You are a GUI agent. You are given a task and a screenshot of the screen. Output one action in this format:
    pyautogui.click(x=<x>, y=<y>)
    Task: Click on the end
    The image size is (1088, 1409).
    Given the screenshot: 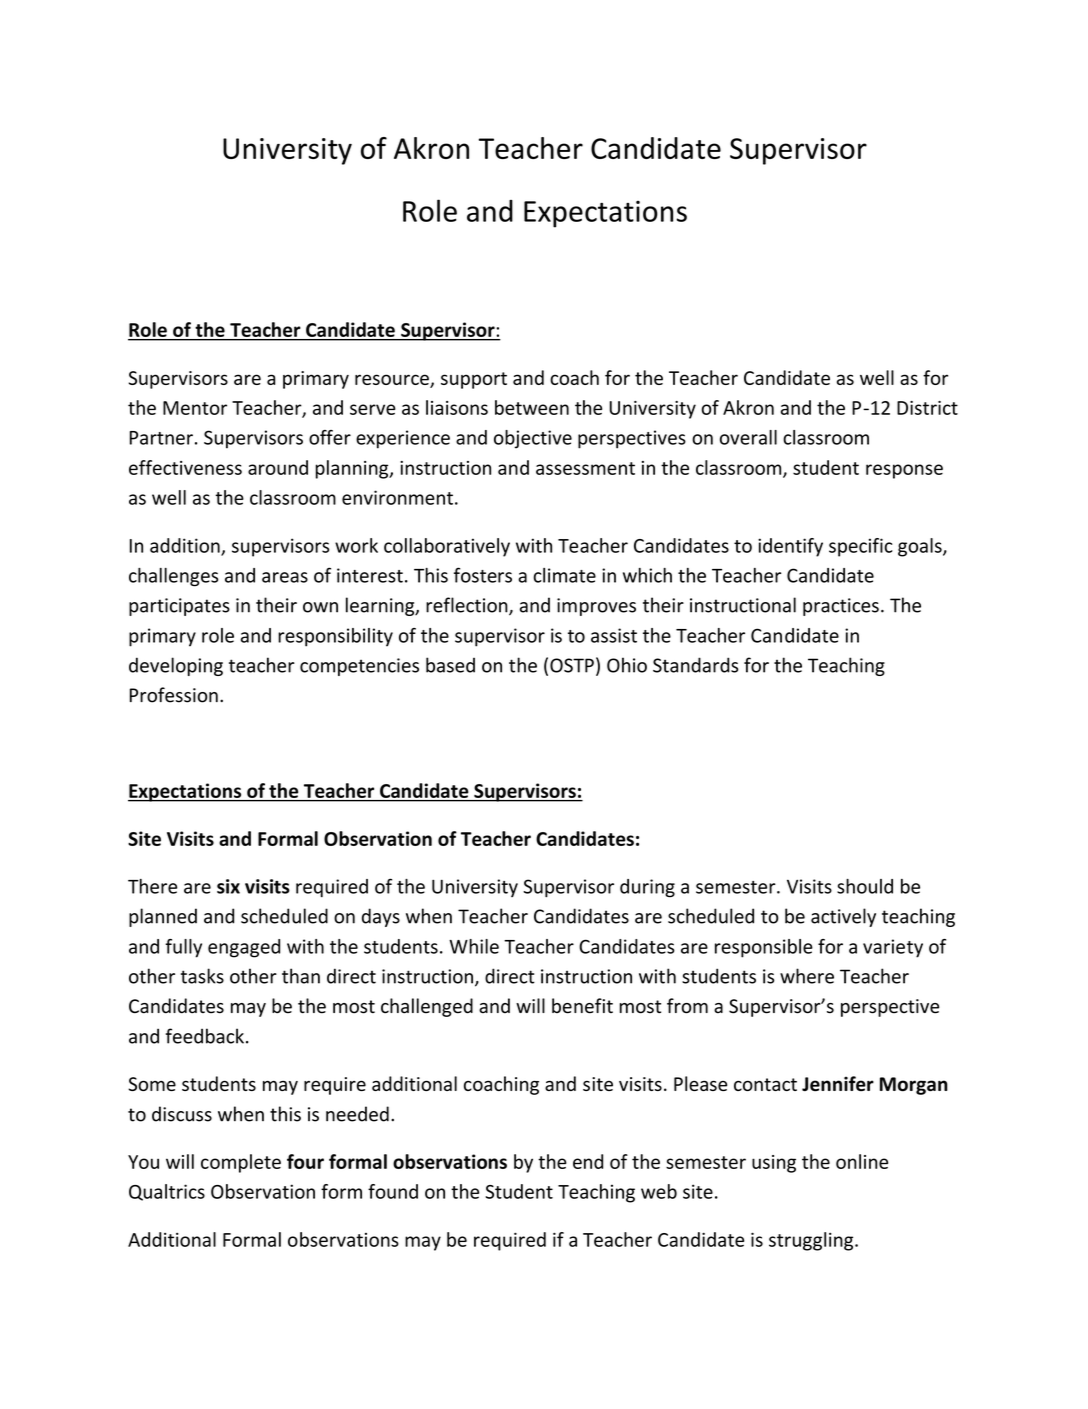 What is the action you would take?
    pyautogui.click(x=588, y=1161)
